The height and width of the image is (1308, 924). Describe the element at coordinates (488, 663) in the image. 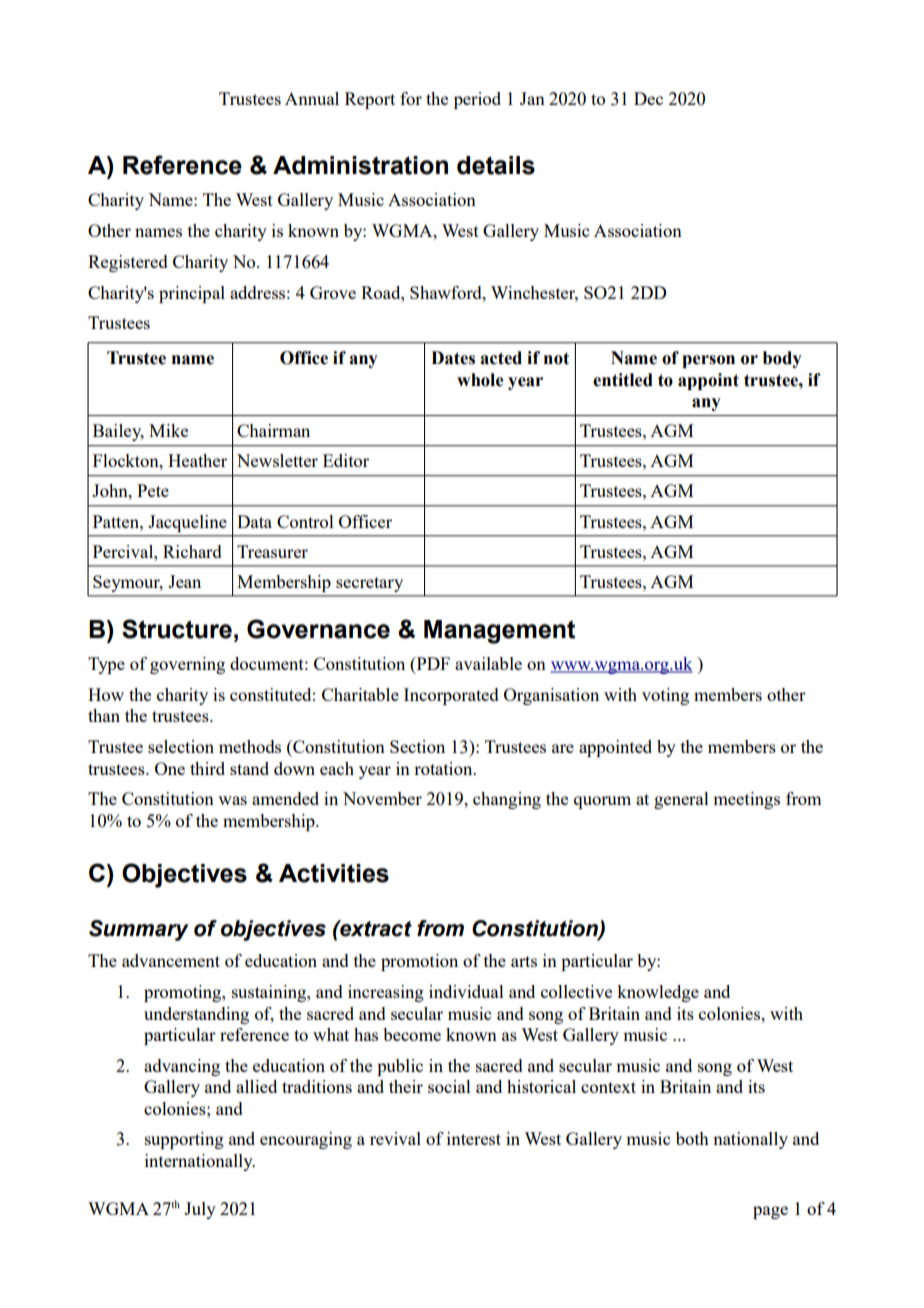

I see `available` at that location.
